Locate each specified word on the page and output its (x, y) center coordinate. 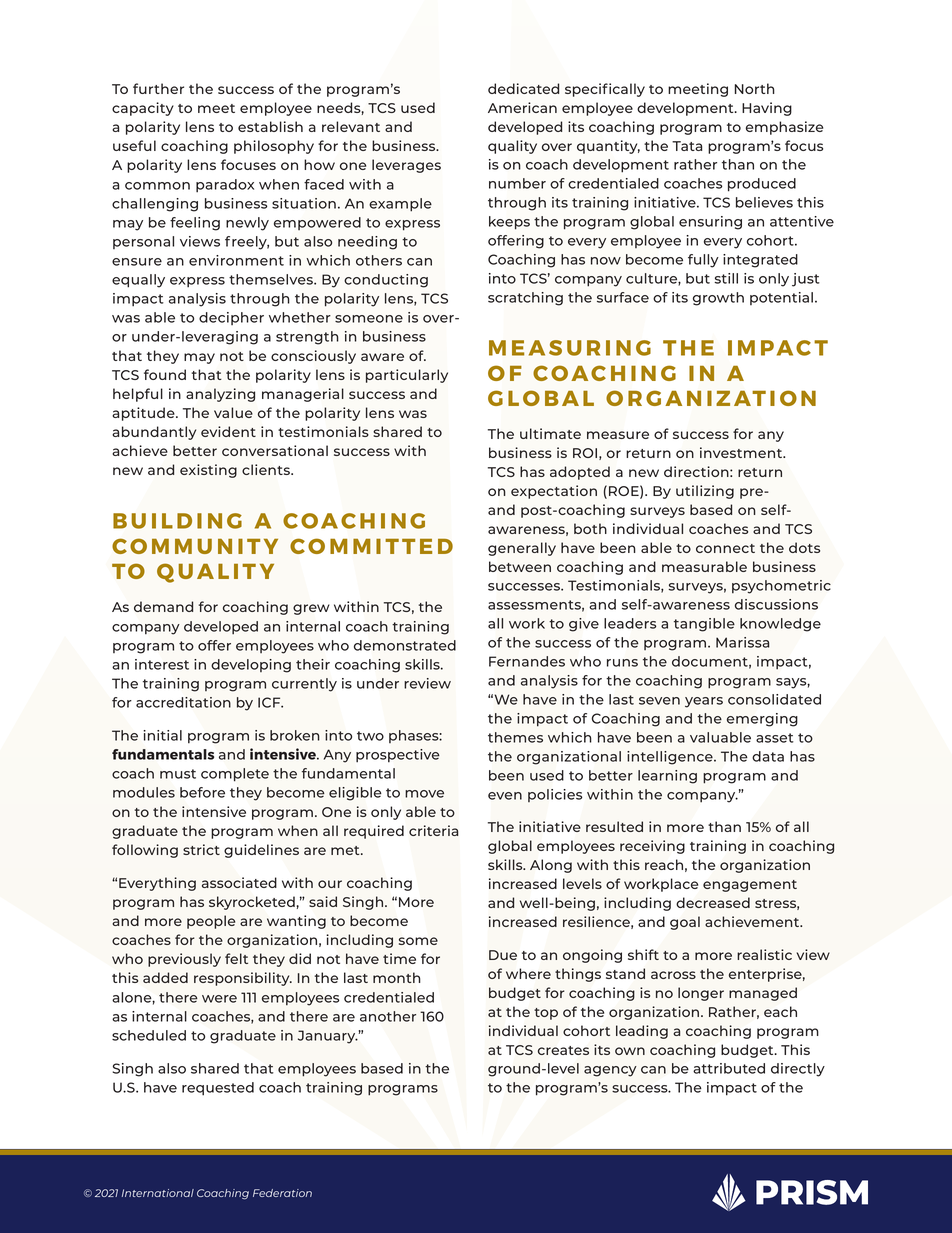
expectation (554, 492)
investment (742, 452)
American (522, 107)
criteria (433, 830)
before (202, 792)
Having (767, 109)
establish (270, 126)
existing (208, 471)
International (158, 1193)
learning (667, 777)
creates (563, 1050)
